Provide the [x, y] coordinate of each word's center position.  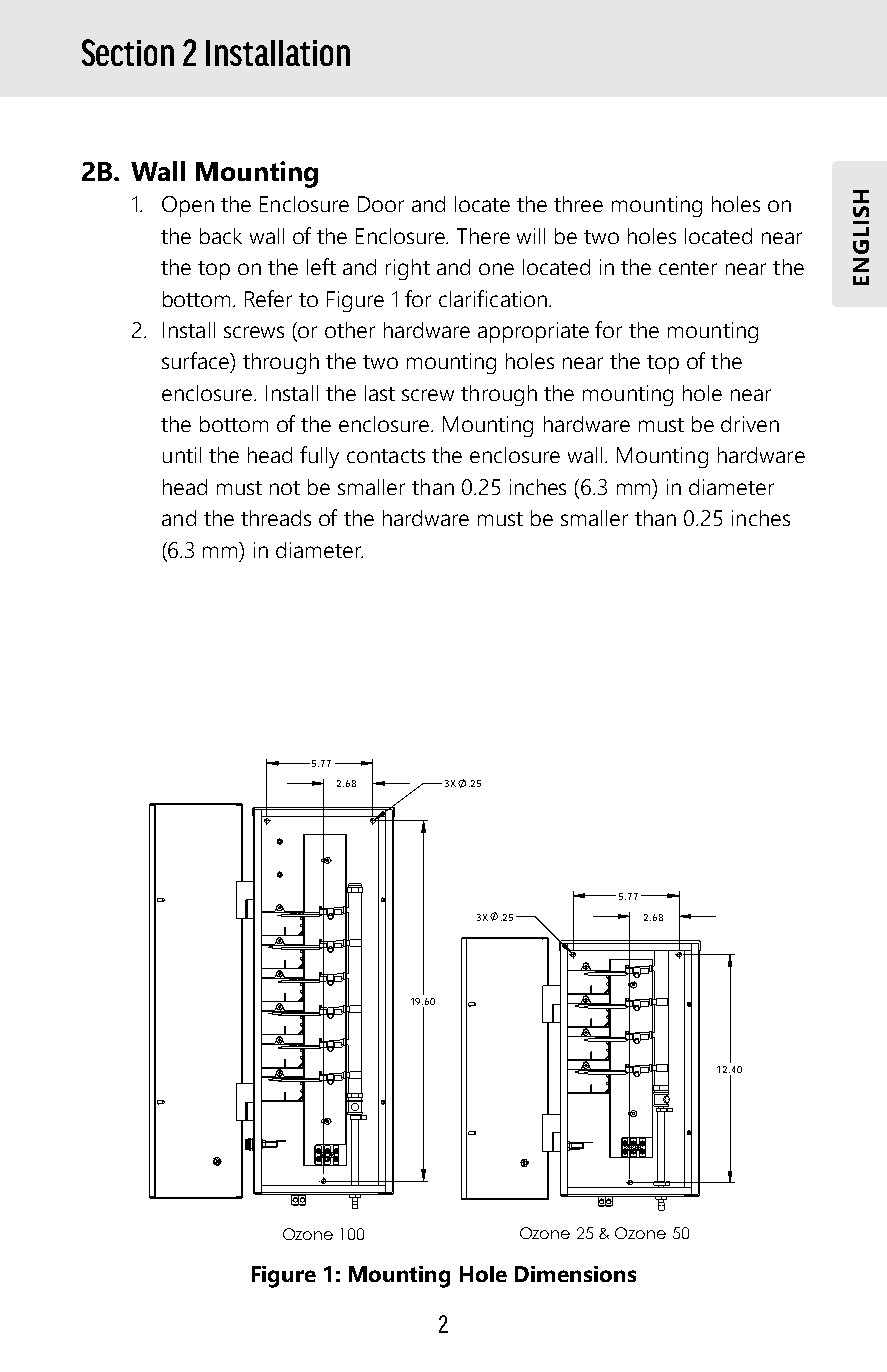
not [285, 488]
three [578, 204]
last [380, 393]
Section [128, 52]
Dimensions [575, 1274]
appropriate [533, 332]
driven [750, 424]
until [182, 455]
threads [276, 518]
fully [319, 457]
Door [381, 204]
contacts [386, 456]
